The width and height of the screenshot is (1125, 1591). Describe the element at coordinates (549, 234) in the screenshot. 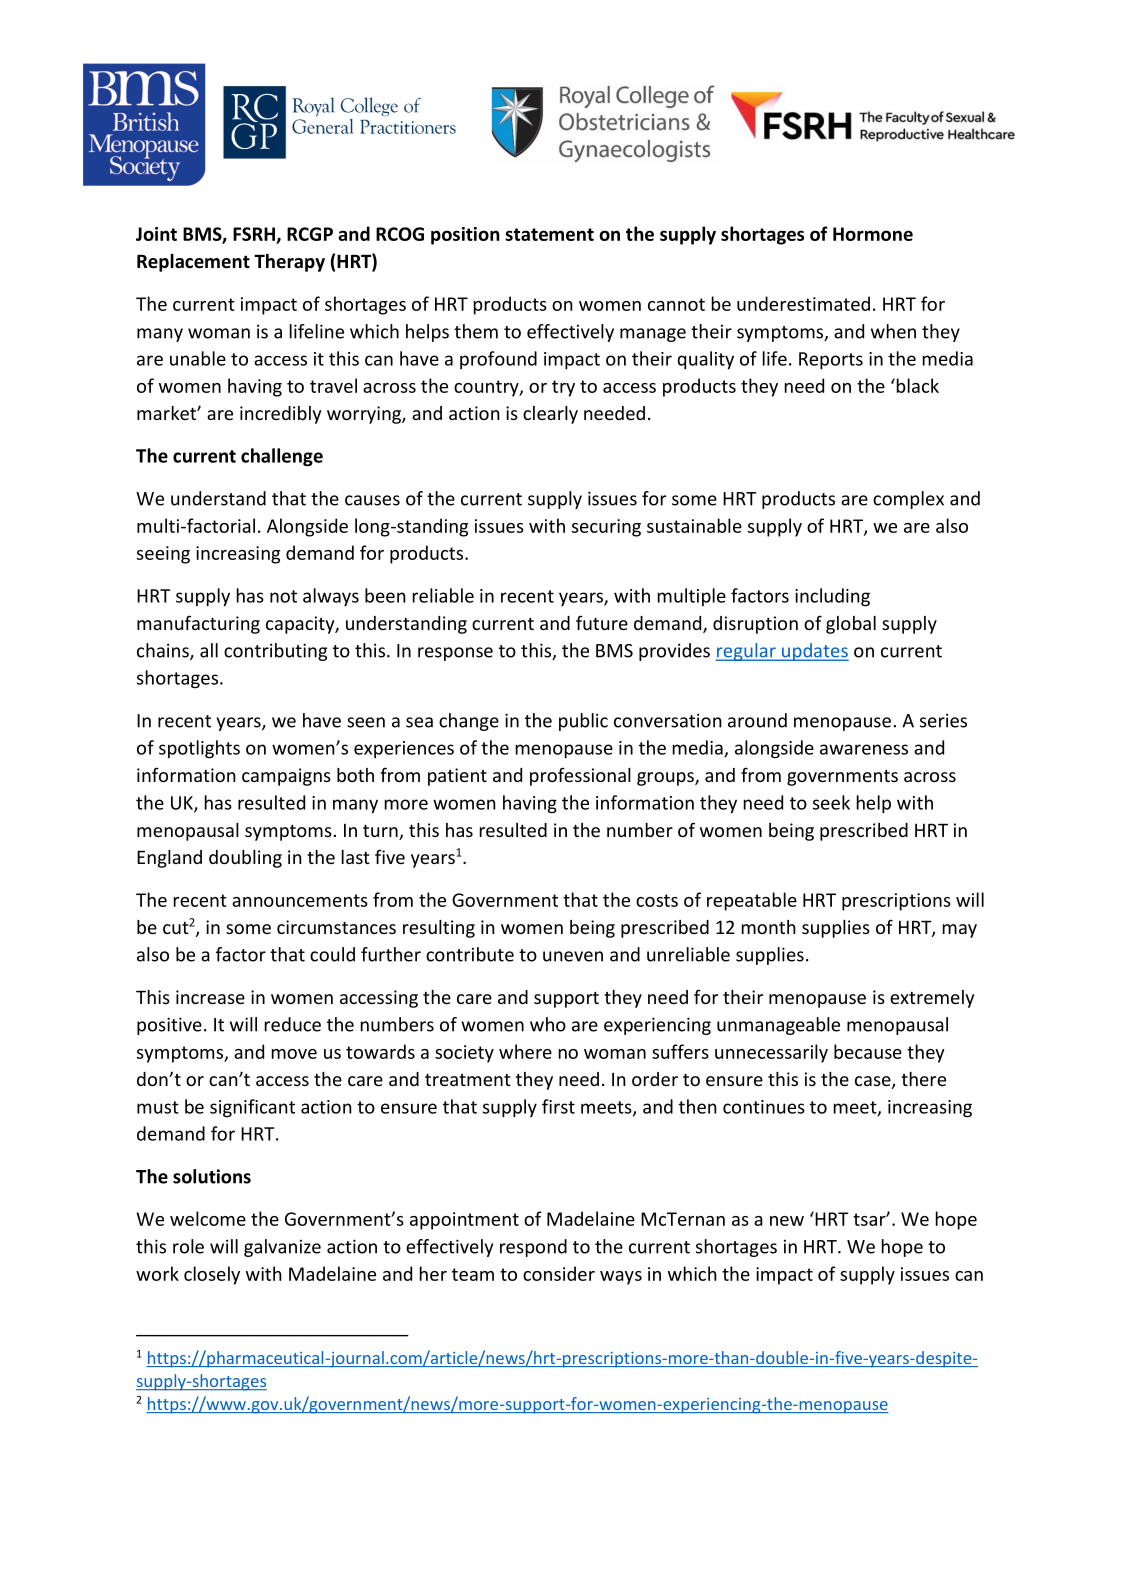

I see `statement` at that location.
